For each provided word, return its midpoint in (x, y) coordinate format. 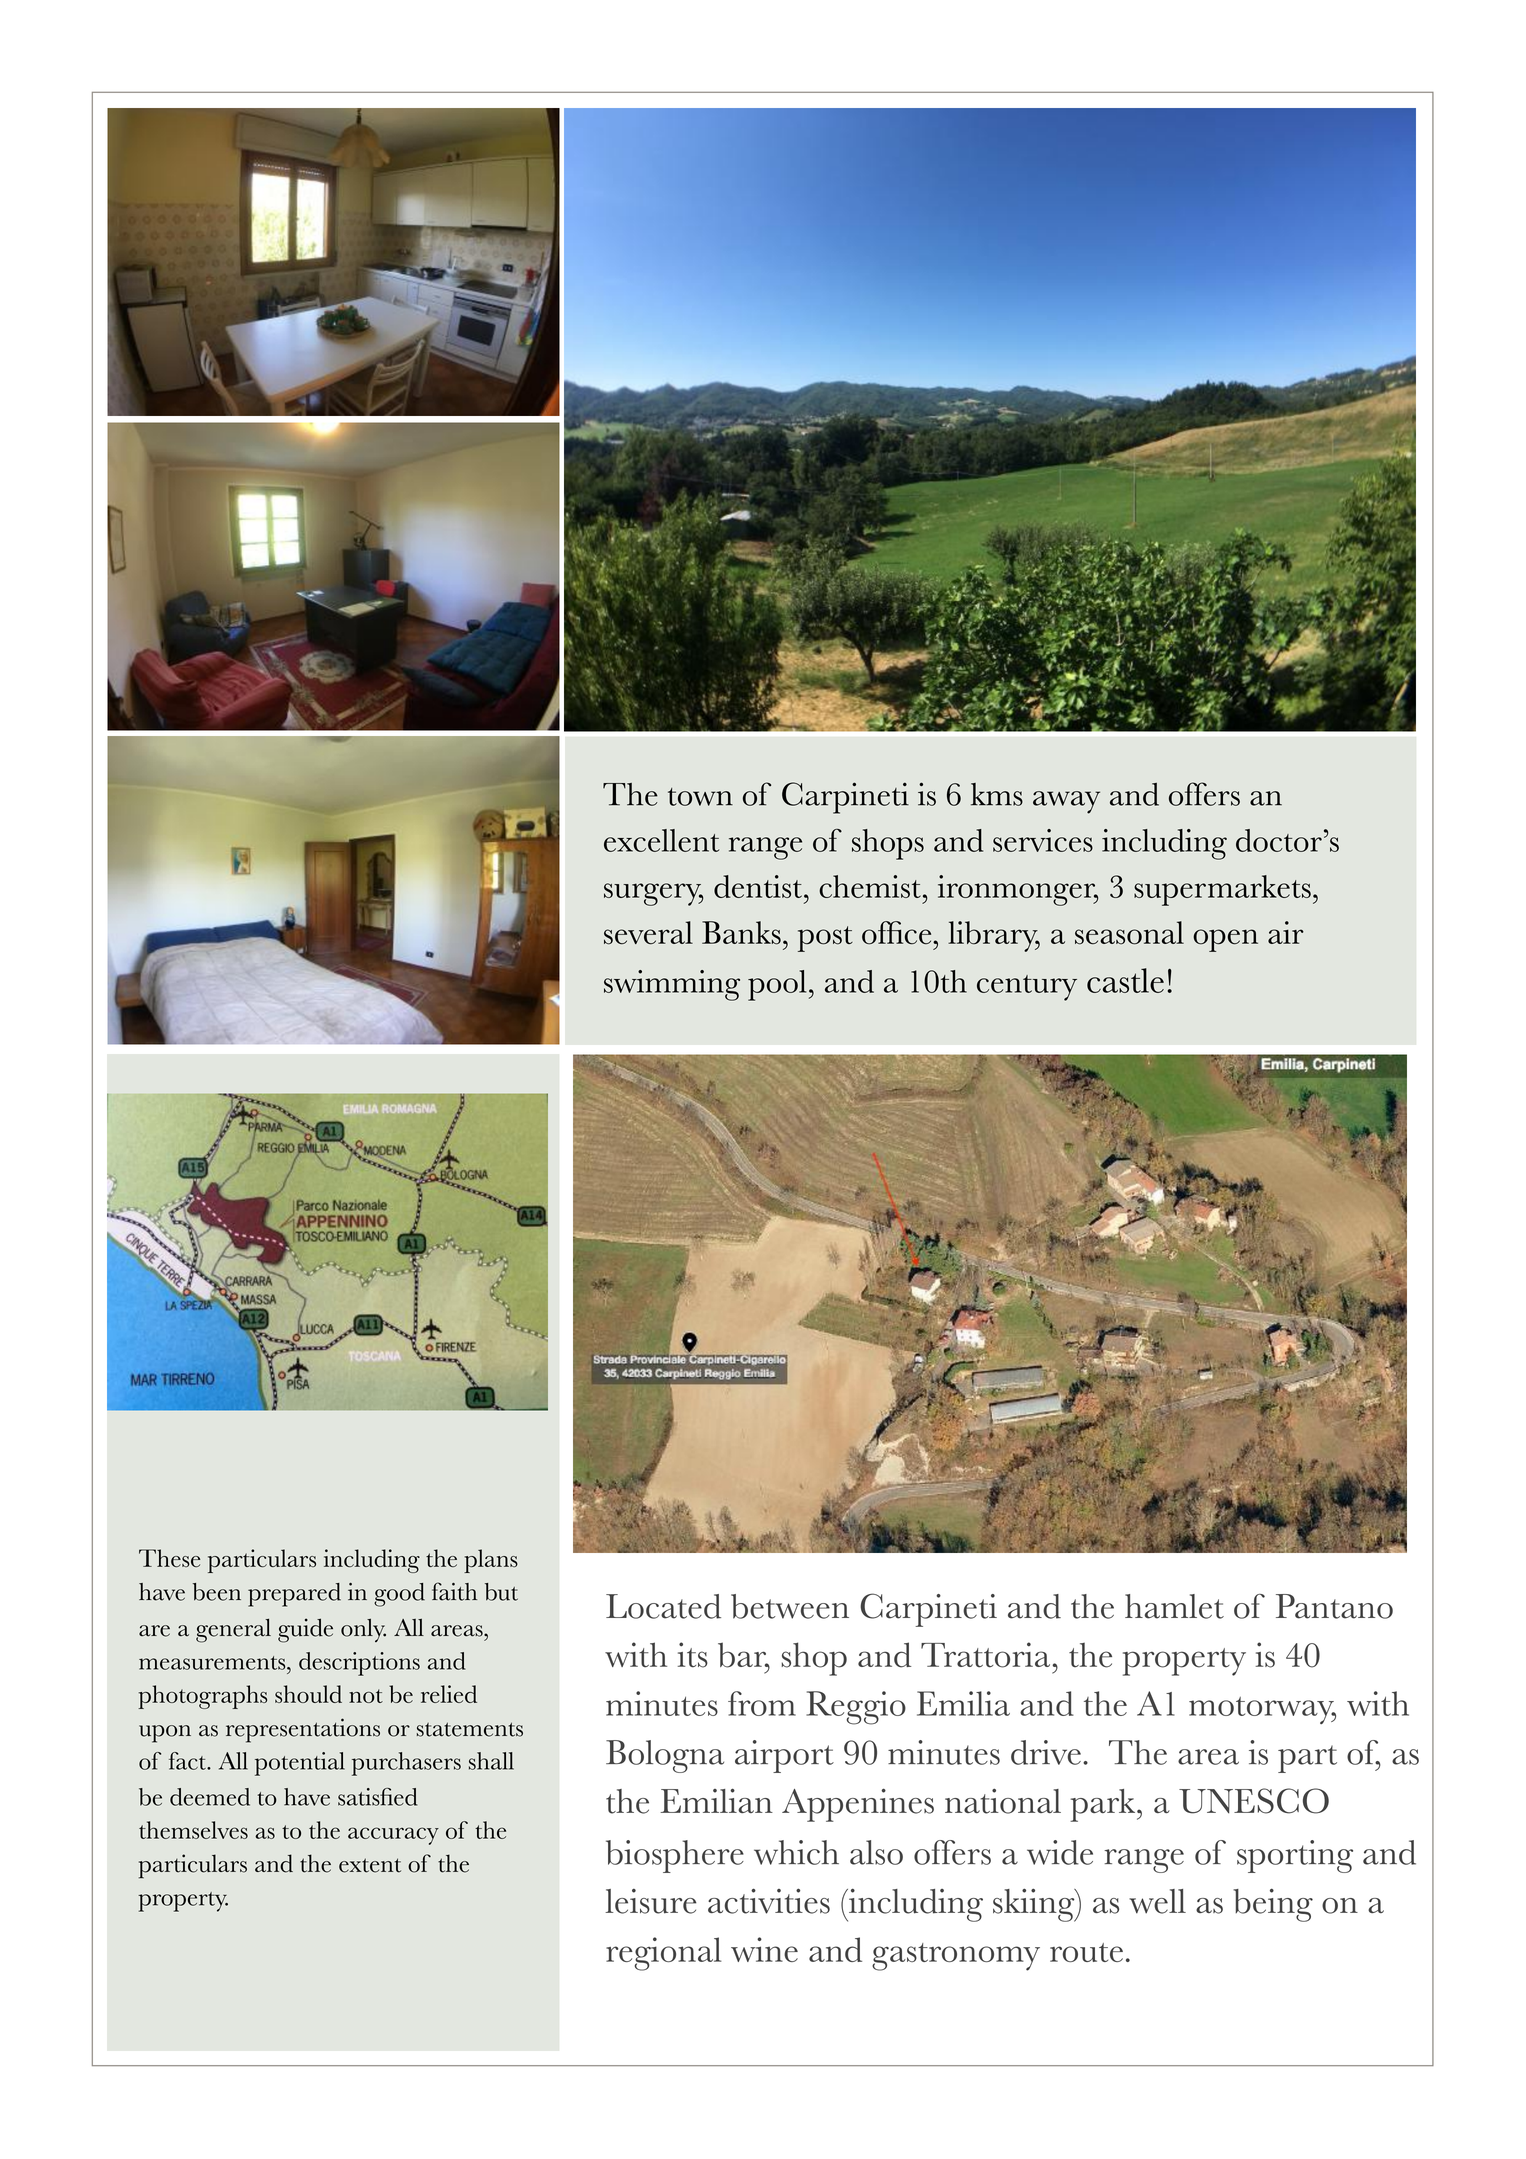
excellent (661, 840)
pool (777, 985)
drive (1046, 1752)
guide (305, 1630)
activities (769, 1901)
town (700, 797)
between (790, 1606)
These (170, 1558)
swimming (672, 985)
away (1066, 802)
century (1027, 988)
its (693, 1655)
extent (370, 1865)
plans (491, 1561)
